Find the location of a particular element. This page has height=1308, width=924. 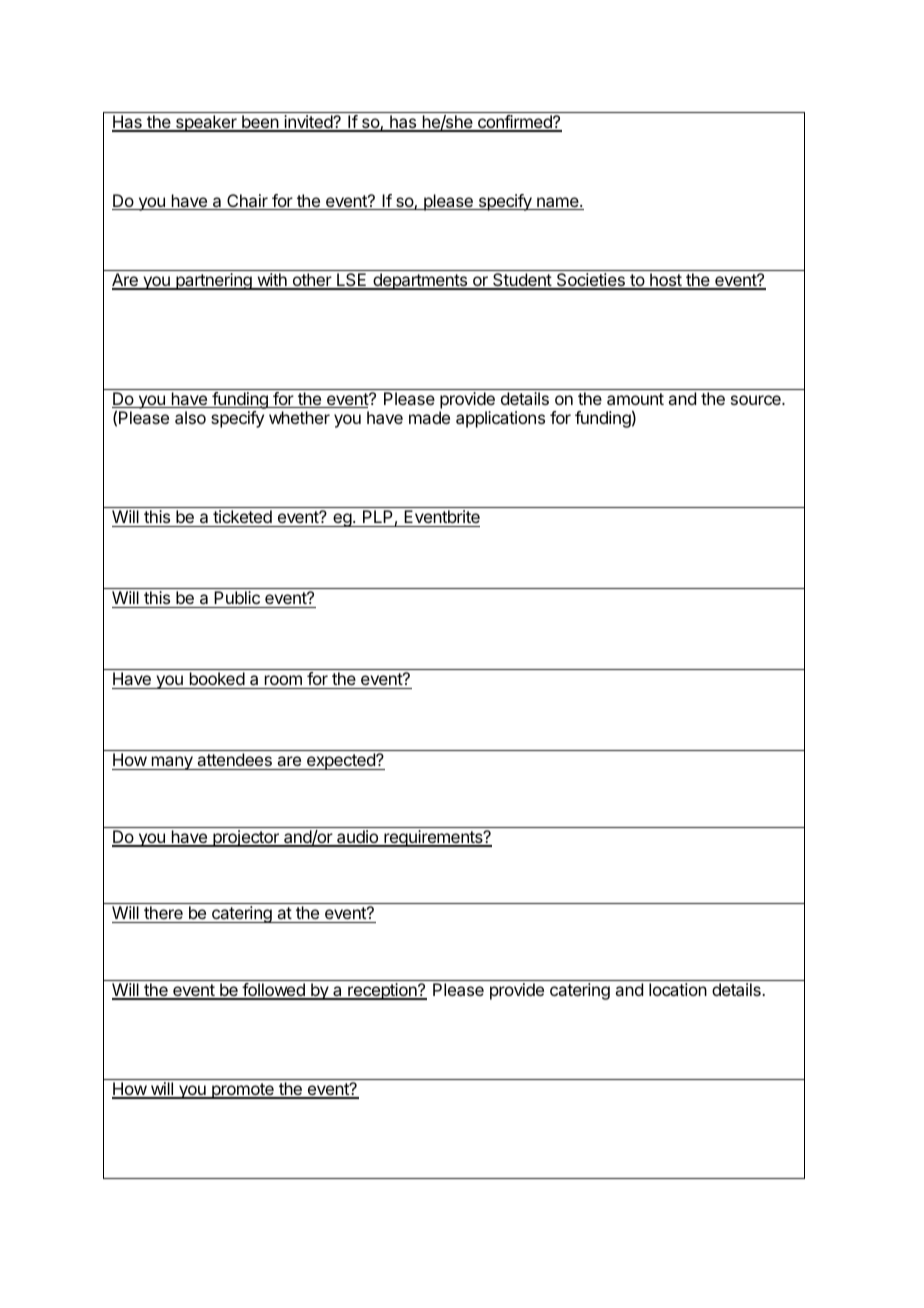

room is located at coordinates (283, 680).
